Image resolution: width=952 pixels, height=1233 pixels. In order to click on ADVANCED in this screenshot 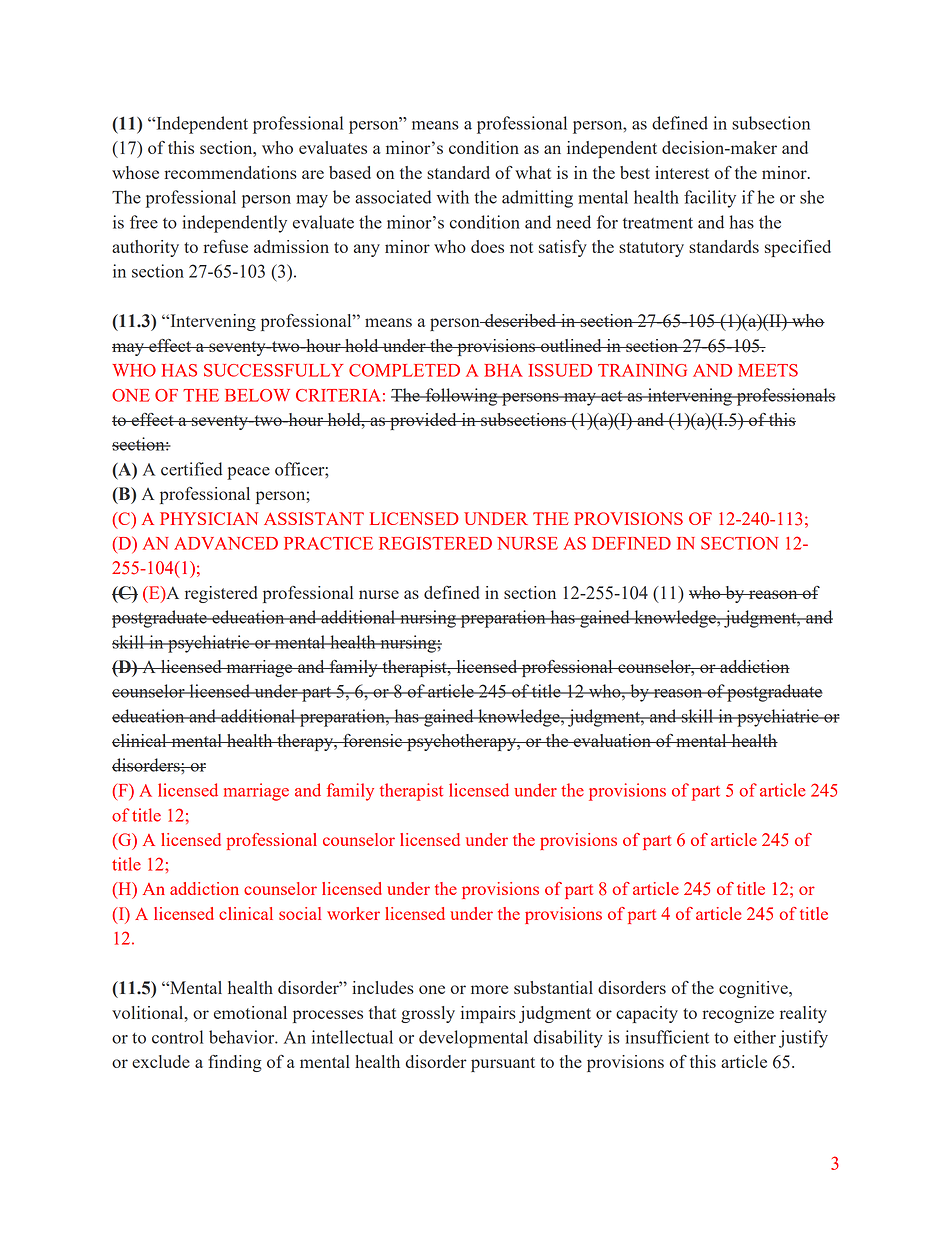, I will do `click(226, 543)`.
